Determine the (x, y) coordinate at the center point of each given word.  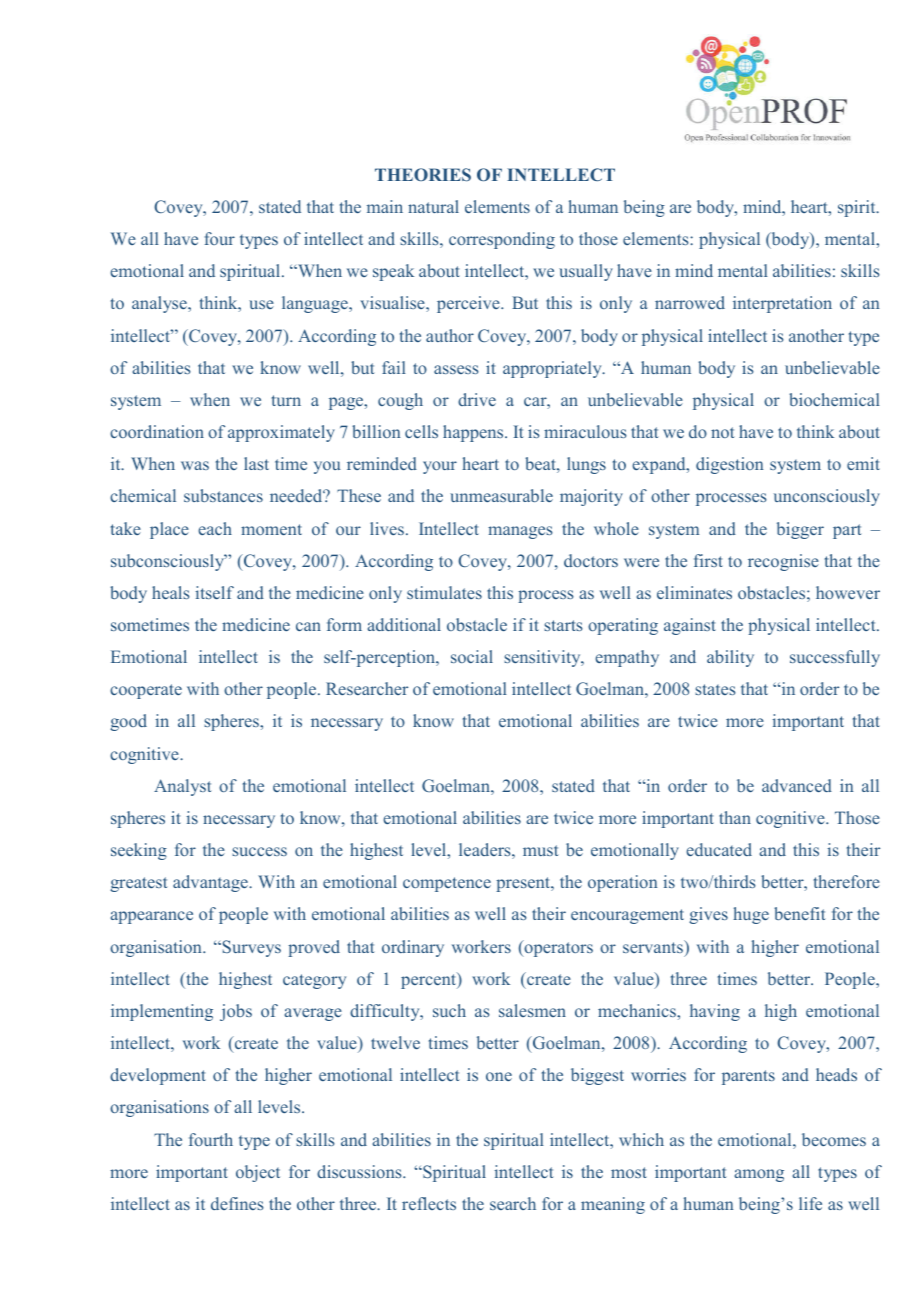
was (195, 465)
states (715, 689)
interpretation (782, 304)
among (759, 1175)
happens (474, 433)
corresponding (502, 240)
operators (557, 948)
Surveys (250, 948)
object (258, 1173)
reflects (429, 1203)
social (472, 656)
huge (751, 915)
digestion (729, 465)
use (261, 304)
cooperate (146, 691)
